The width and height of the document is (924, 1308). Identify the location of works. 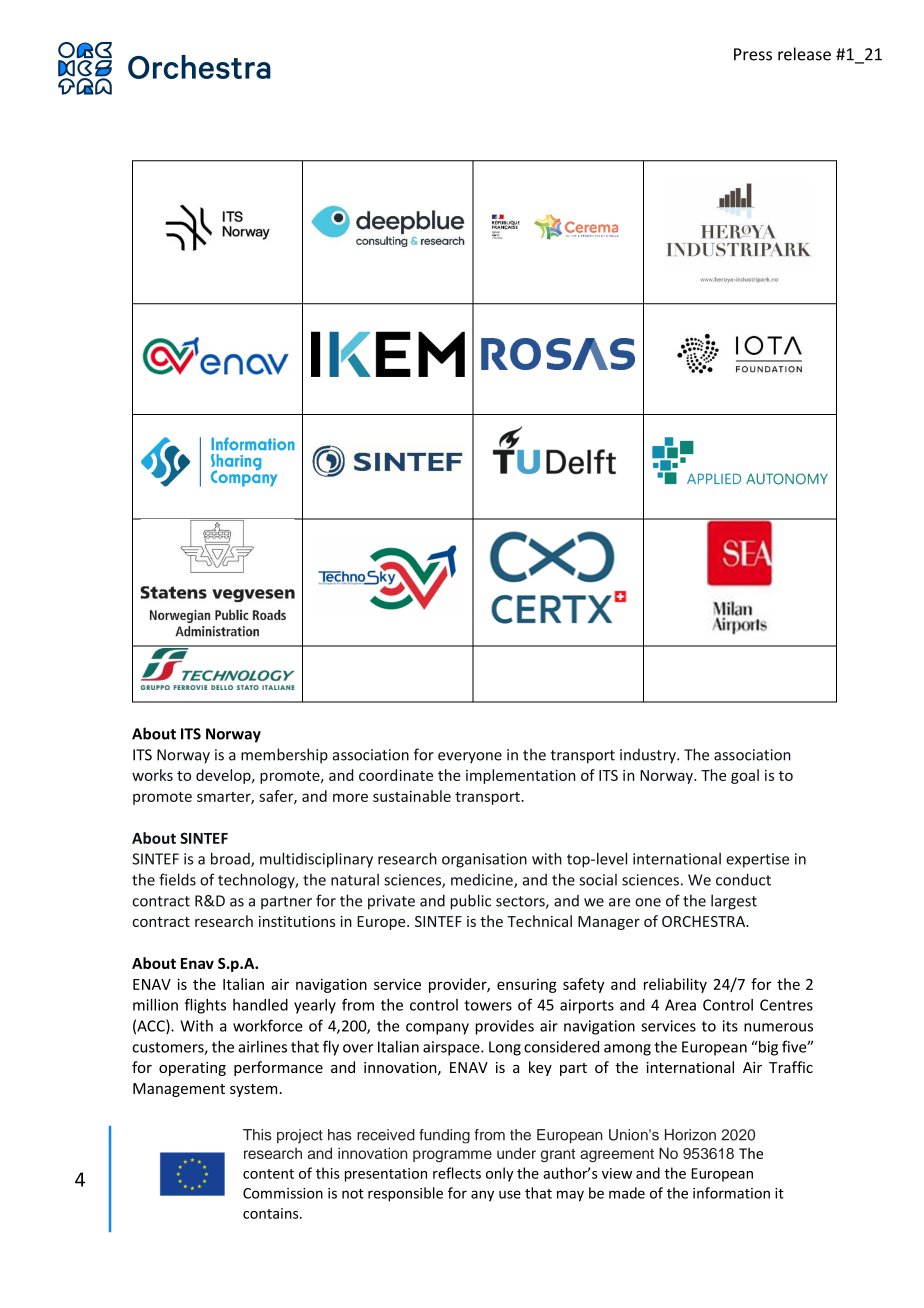
(152, 775).
